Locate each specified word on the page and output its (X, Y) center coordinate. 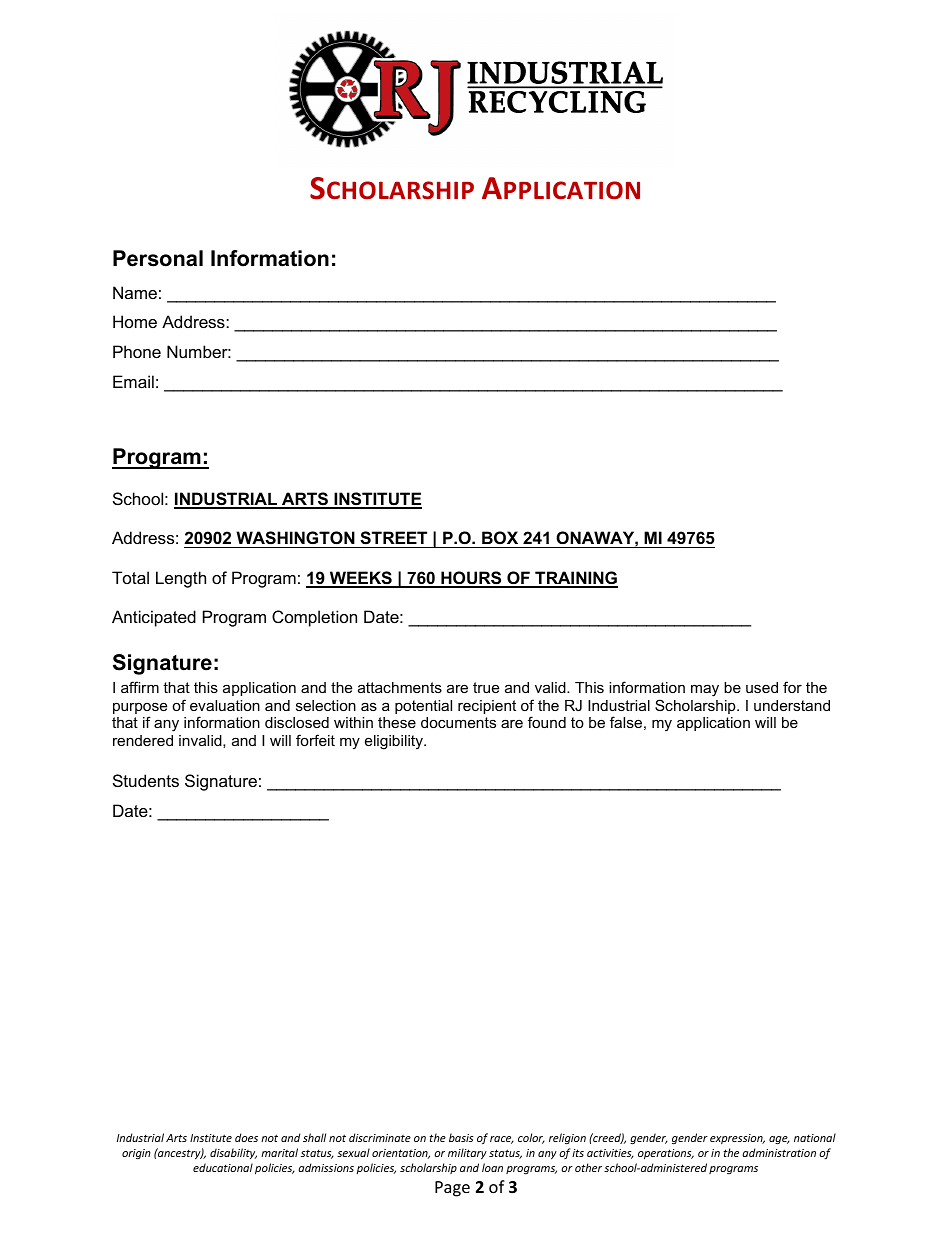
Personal (158, 258)
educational (223, 1167)
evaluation (225, 705)
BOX (500, 537)
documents (458, 722)
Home (135, 321)
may (705, 690)
